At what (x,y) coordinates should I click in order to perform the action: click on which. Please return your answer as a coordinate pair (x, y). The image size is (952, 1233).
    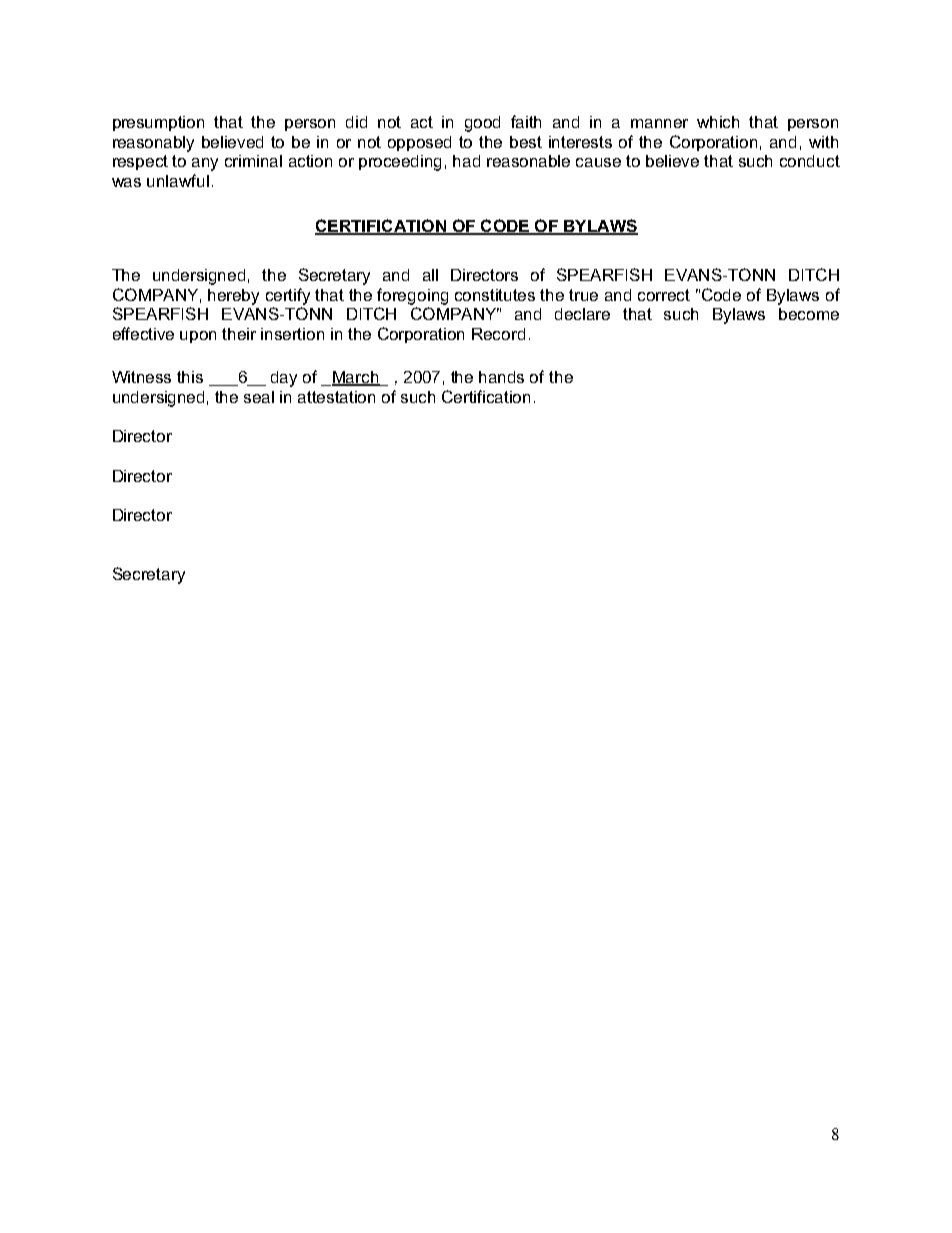
    Looking at the image, I should click on (718, 122).
